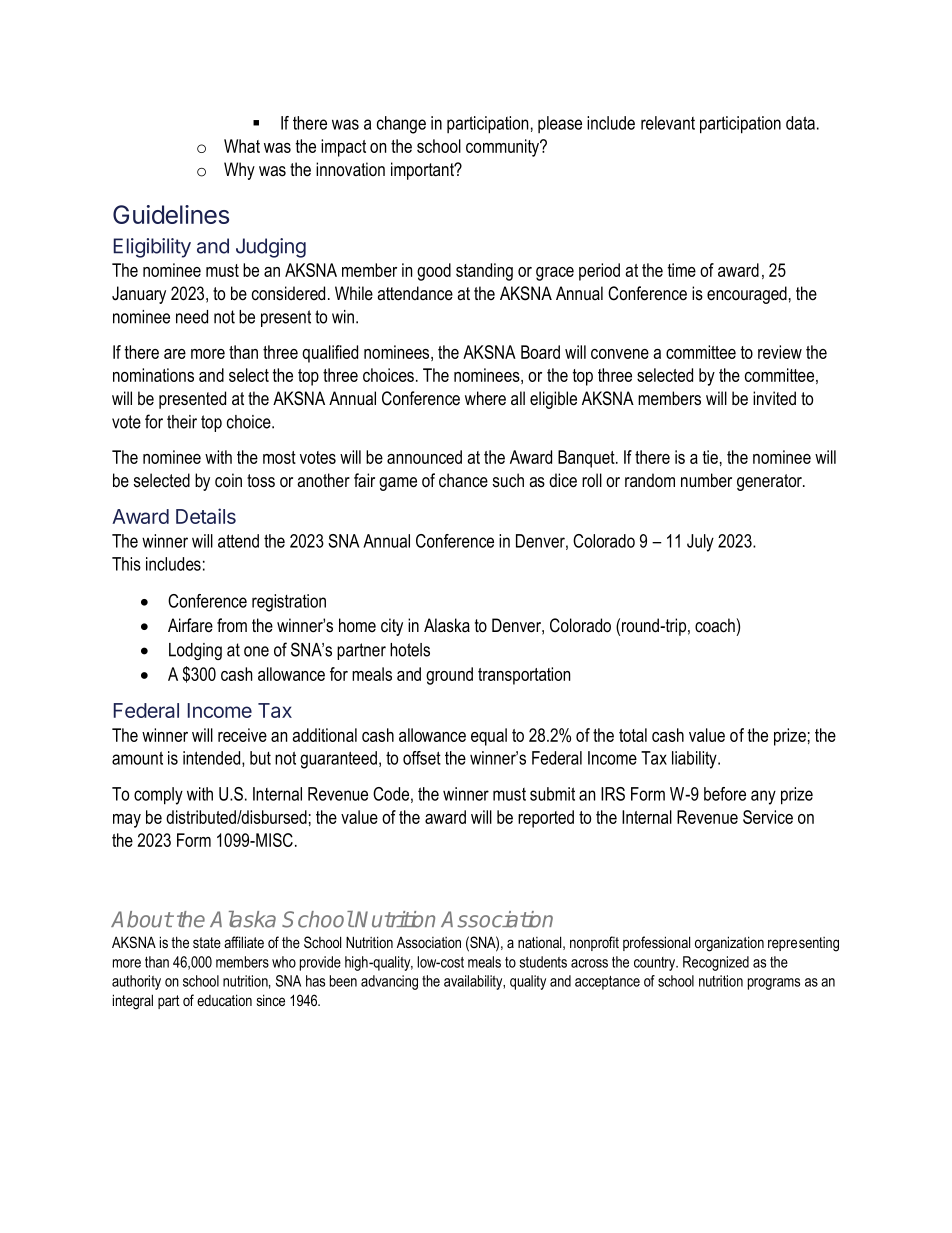  Describe the element at coordinates (206, 516) in the document. I see `Details` at that location.
